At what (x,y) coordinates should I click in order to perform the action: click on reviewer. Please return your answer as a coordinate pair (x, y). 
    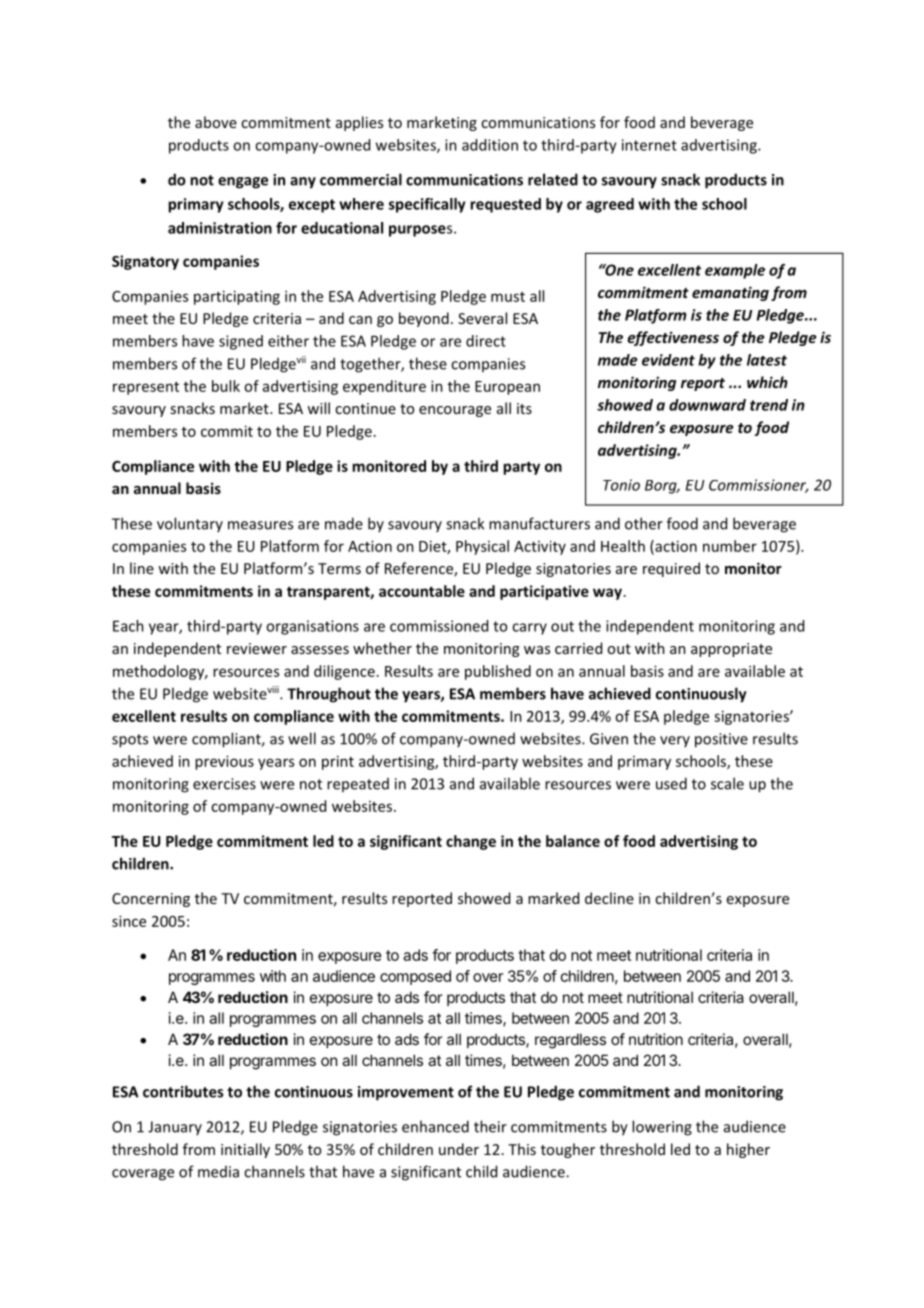
    Looking at the image, I should click on (257, 648).
